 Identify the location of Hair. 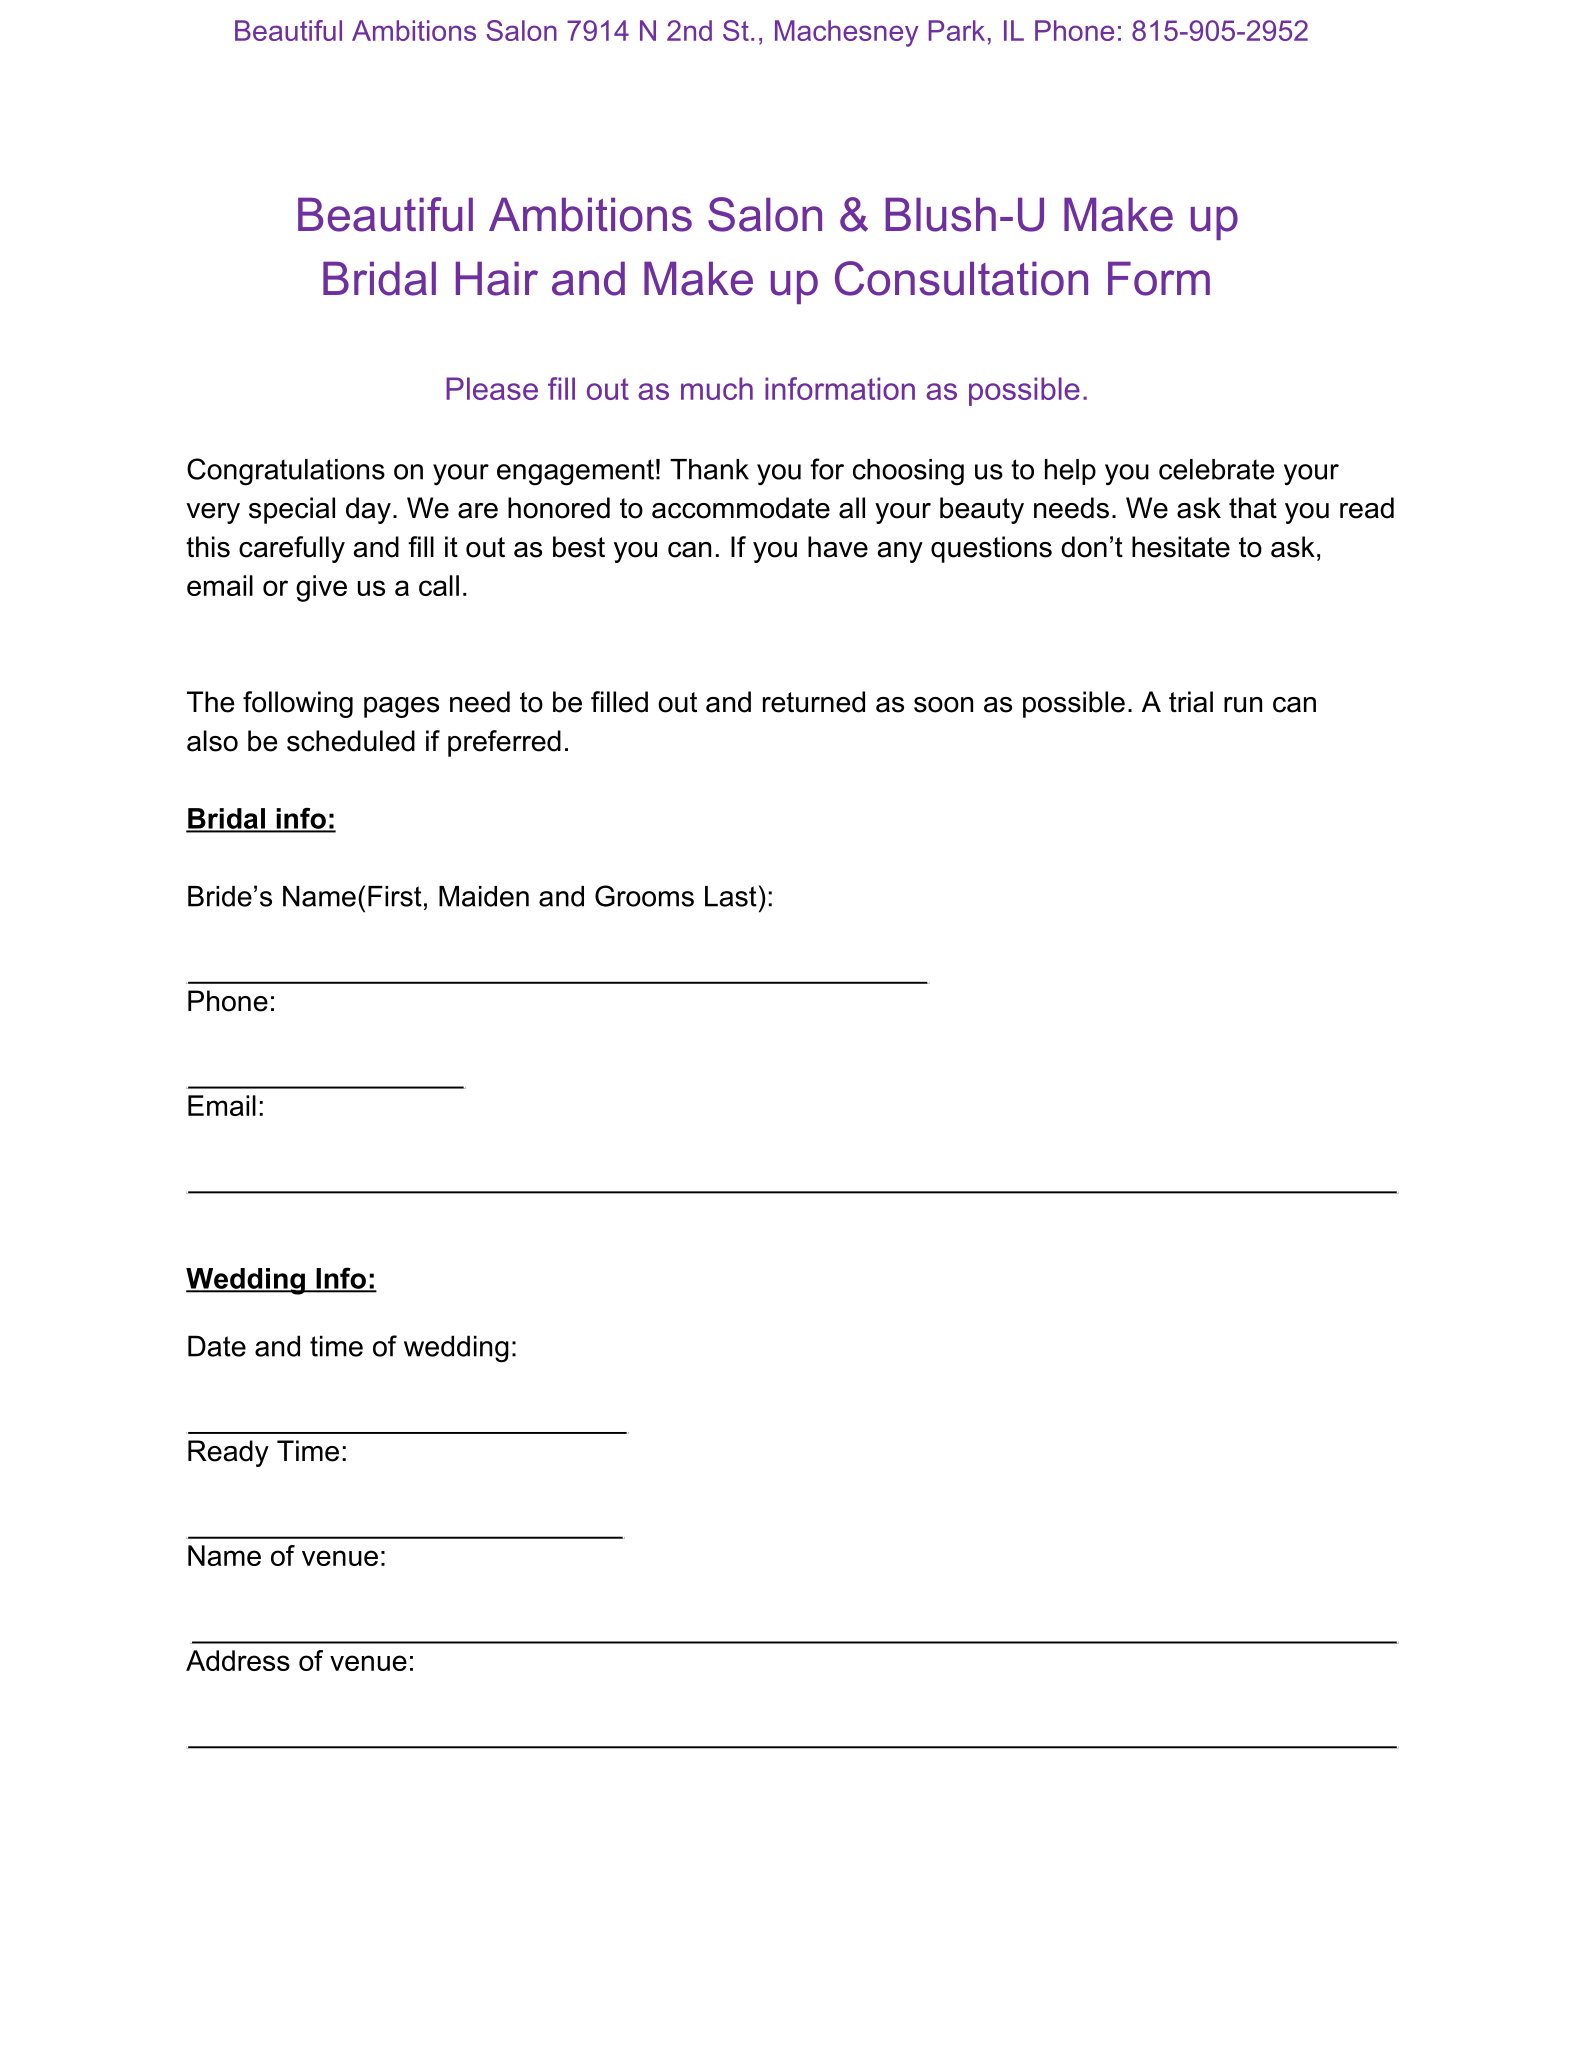
(497, 278).
